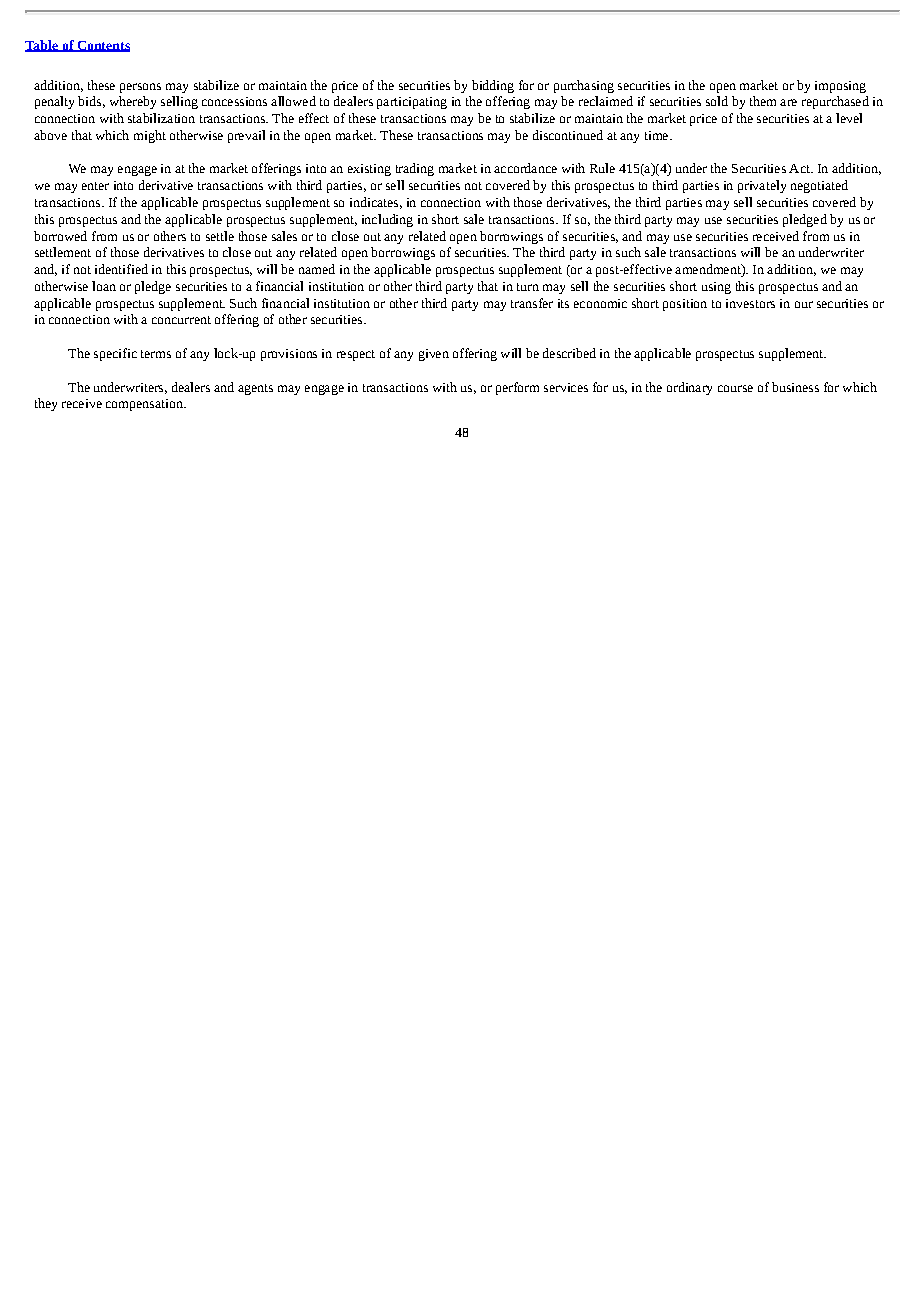 The image size is (924, 1308). I want to click on Contents, so click(102, 46).
